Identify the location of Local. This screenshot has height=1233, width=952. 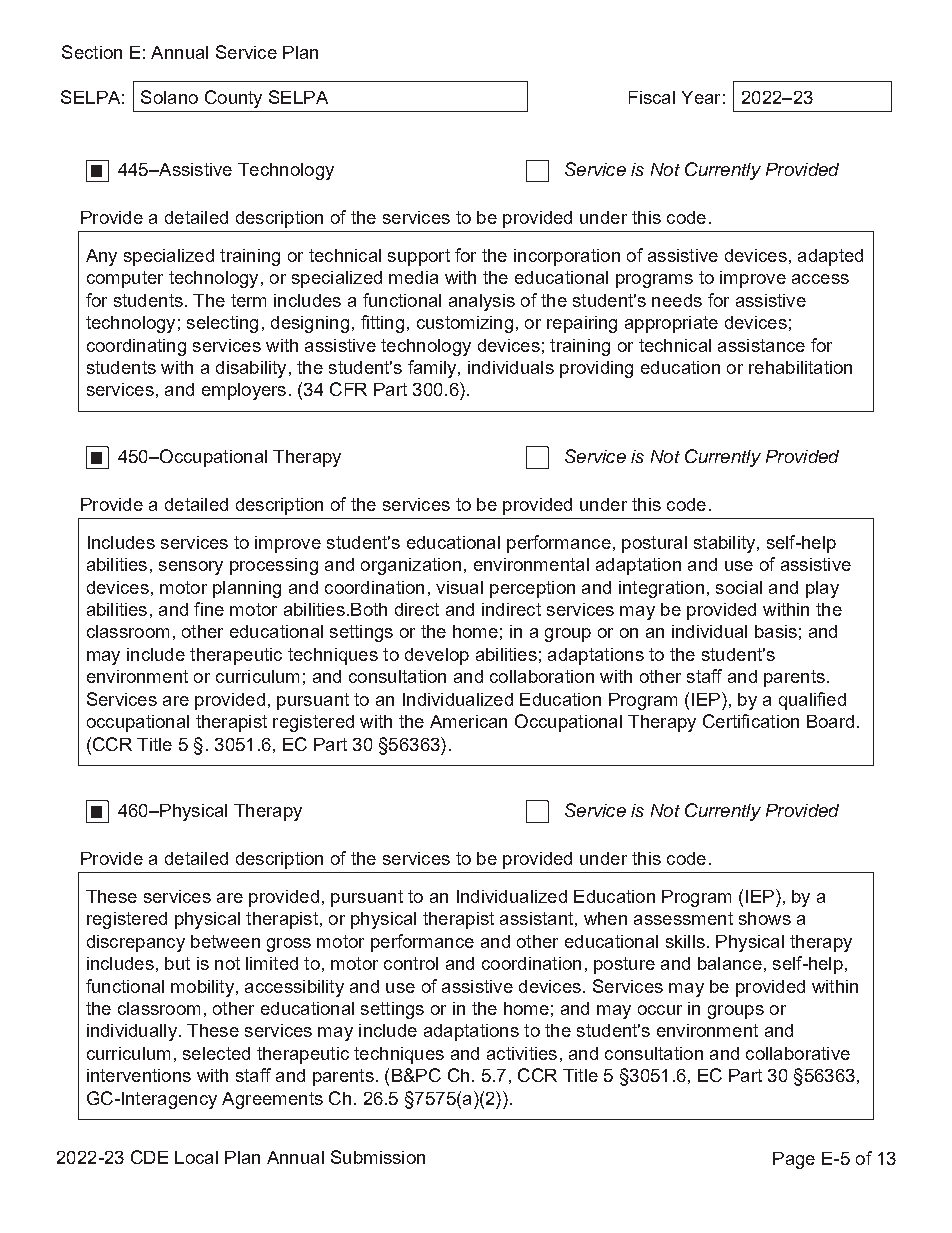
(196, 1157).
